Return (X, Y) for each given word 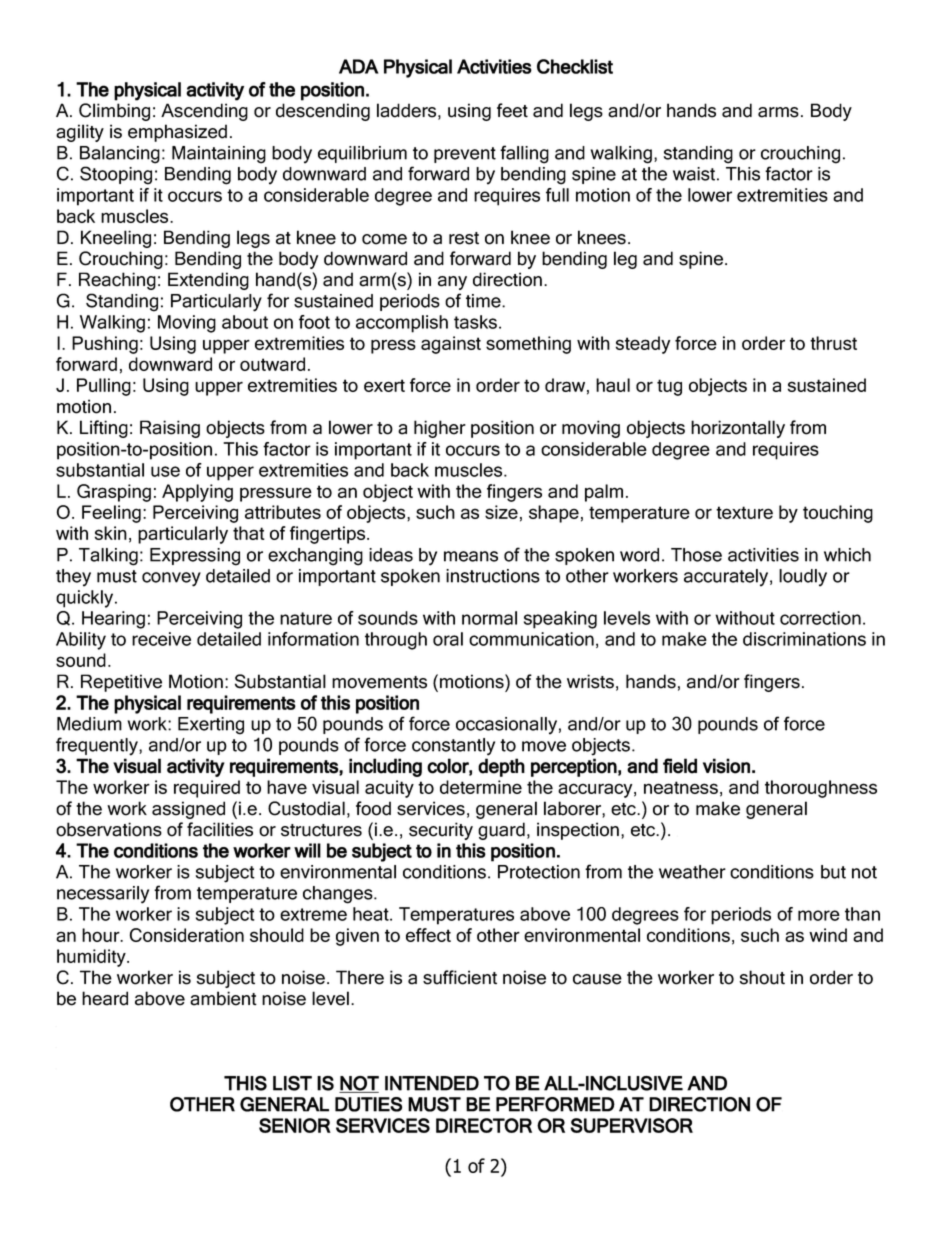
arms (778, 112)
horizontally (738, 429)
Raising (170, 429)
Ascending (204, 112)
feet (512, 110)
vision (726, 766)
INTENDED (432, 1083)
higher (440, 429)
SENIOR (295, 1125)
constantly (453, 747)
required (207, 789)
